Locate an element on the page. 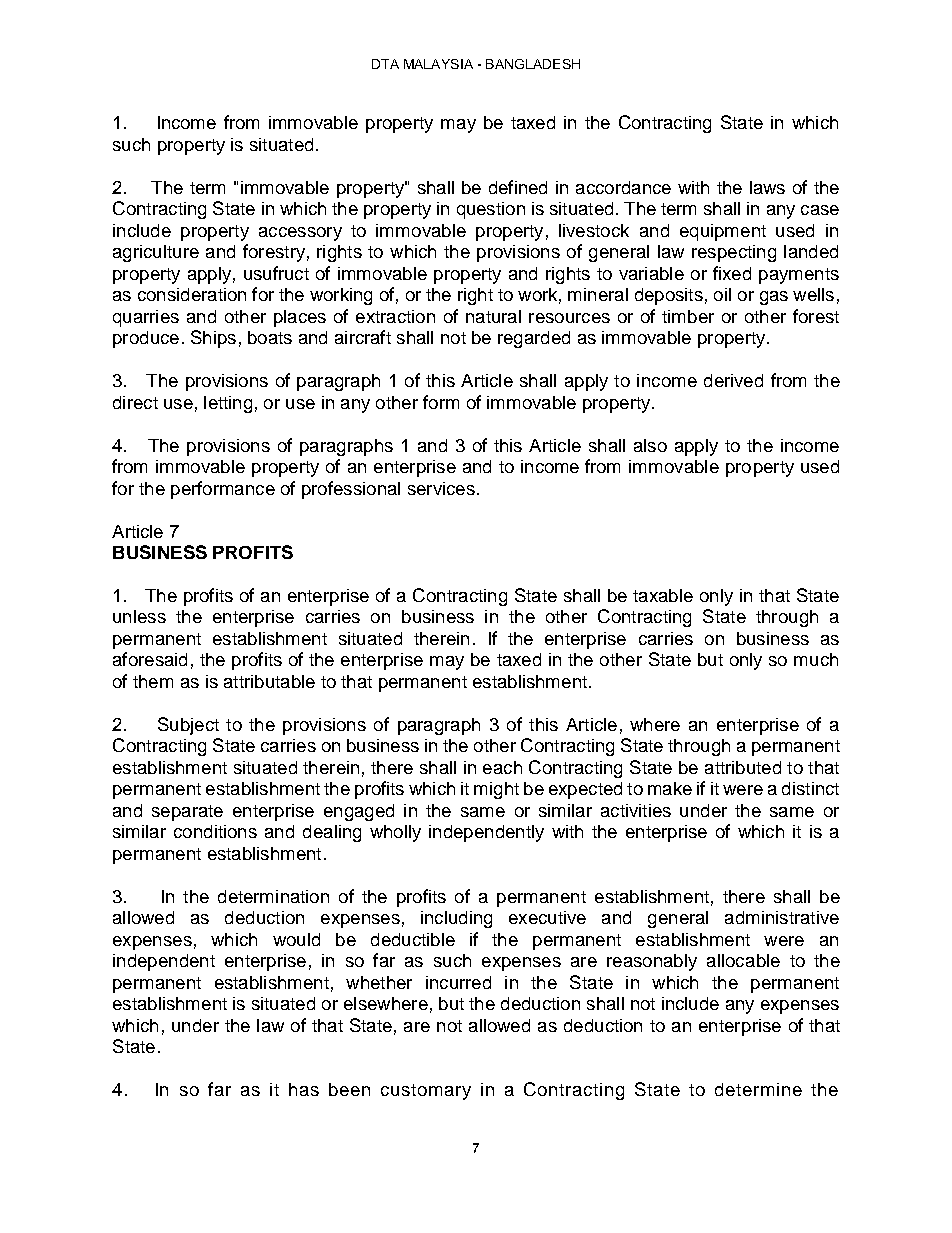  natural is located at coordinates (493, 316).
